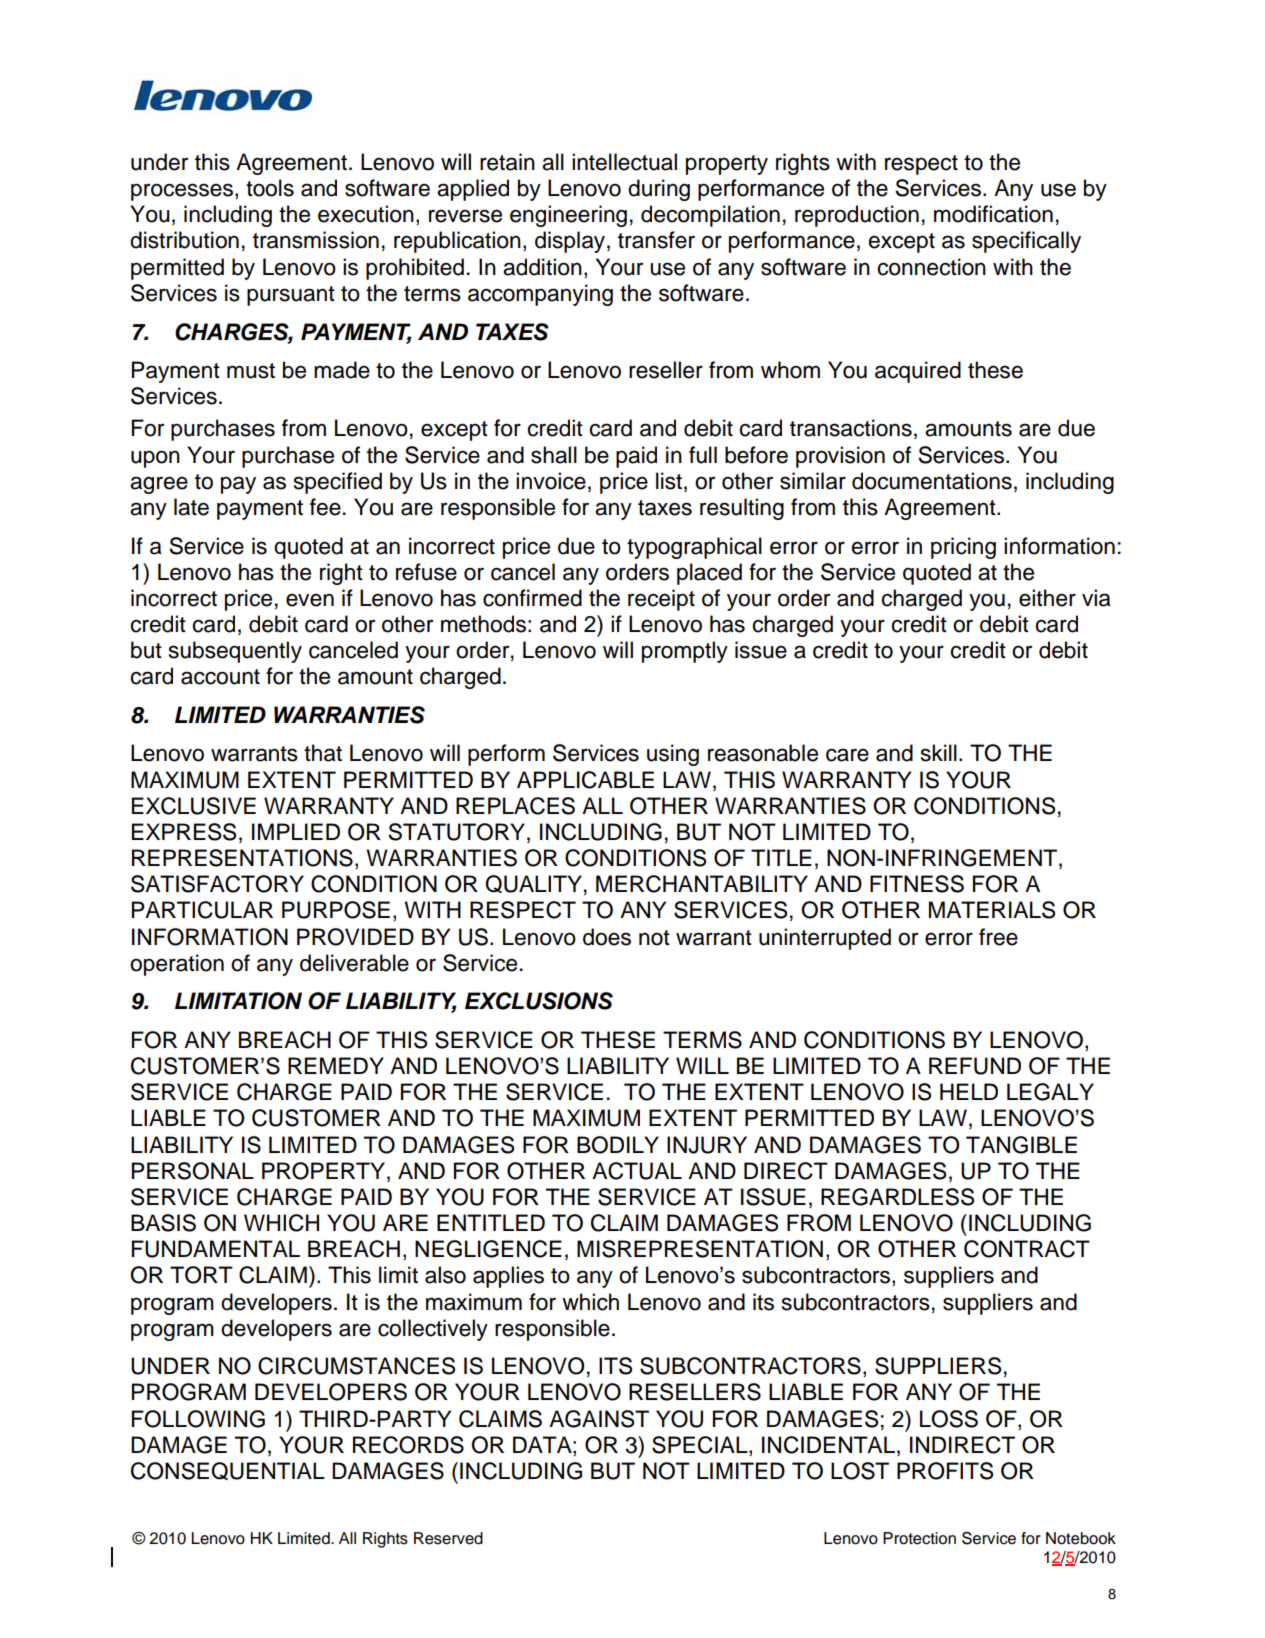 Image resolution: width=1265 pixels, height=1638 pixels. I want to click on REPRESENTATIONS, so click(242, 858).
